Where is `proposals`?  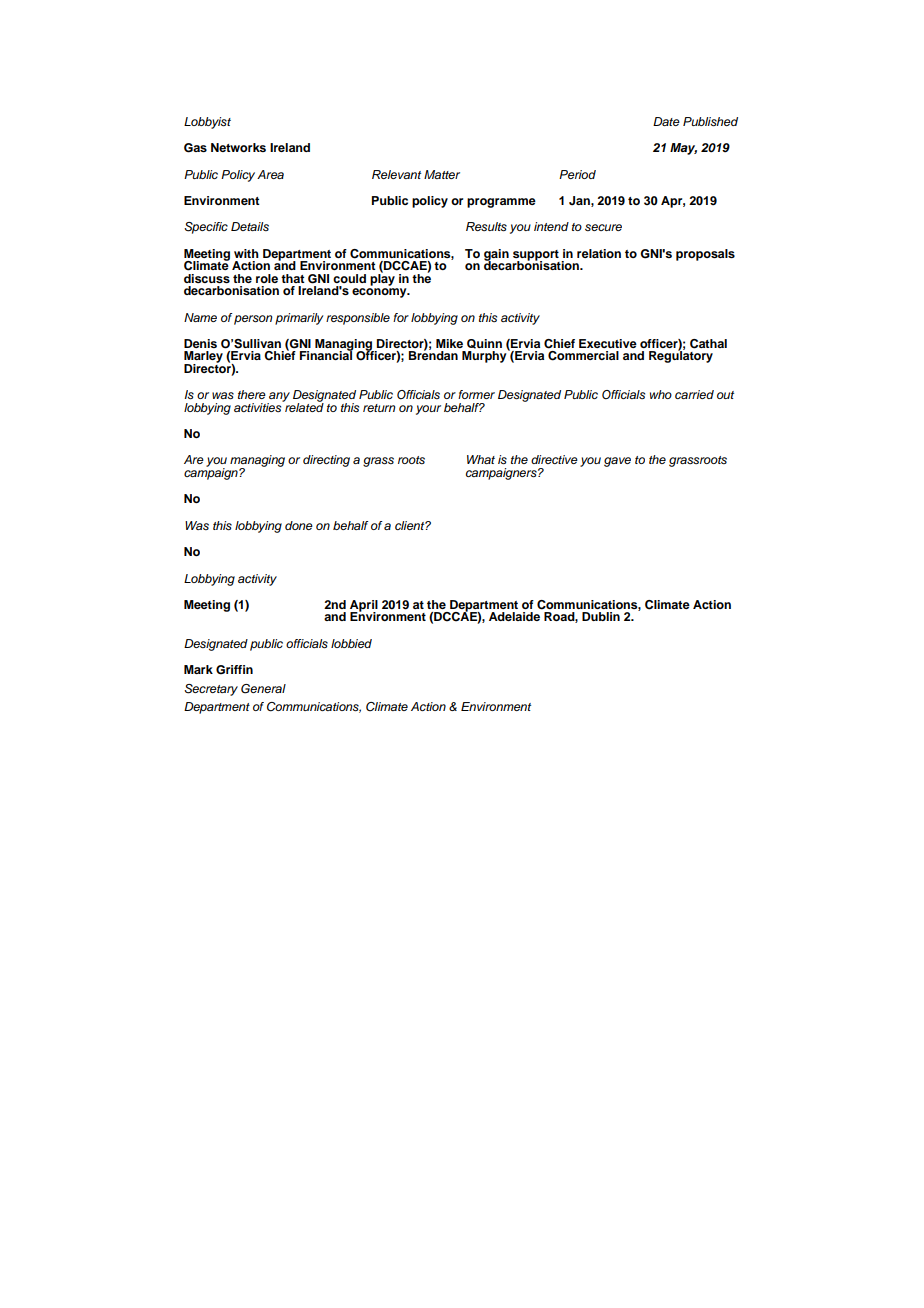
proposals is located at coordinates (705, 255).
